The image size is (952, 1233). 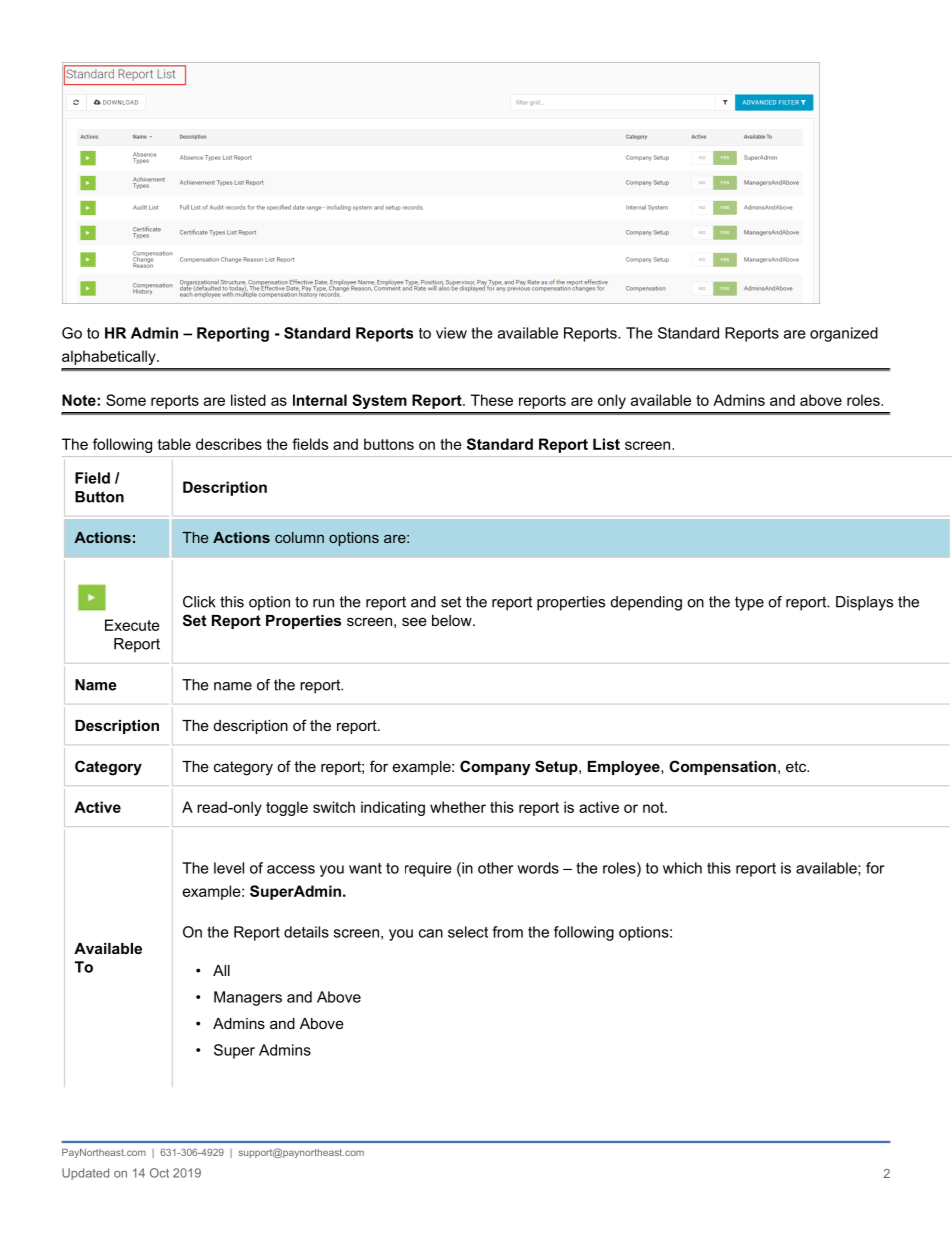 What do you see at coordinates (682, 868) in the page?
I see `which` at bounding box center [682, 868].
